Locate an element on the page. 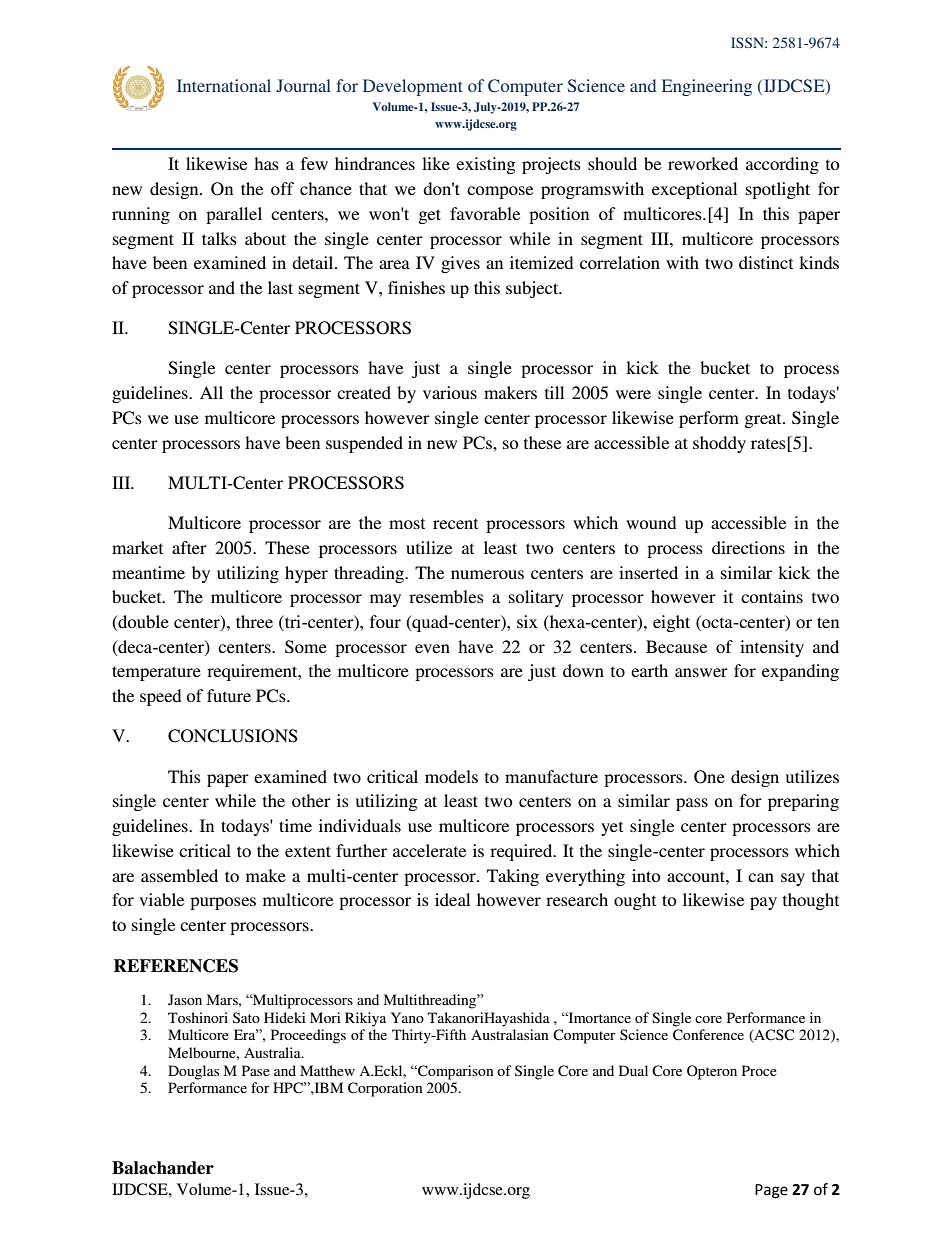  Page is located at coordinates (771, 1191).
